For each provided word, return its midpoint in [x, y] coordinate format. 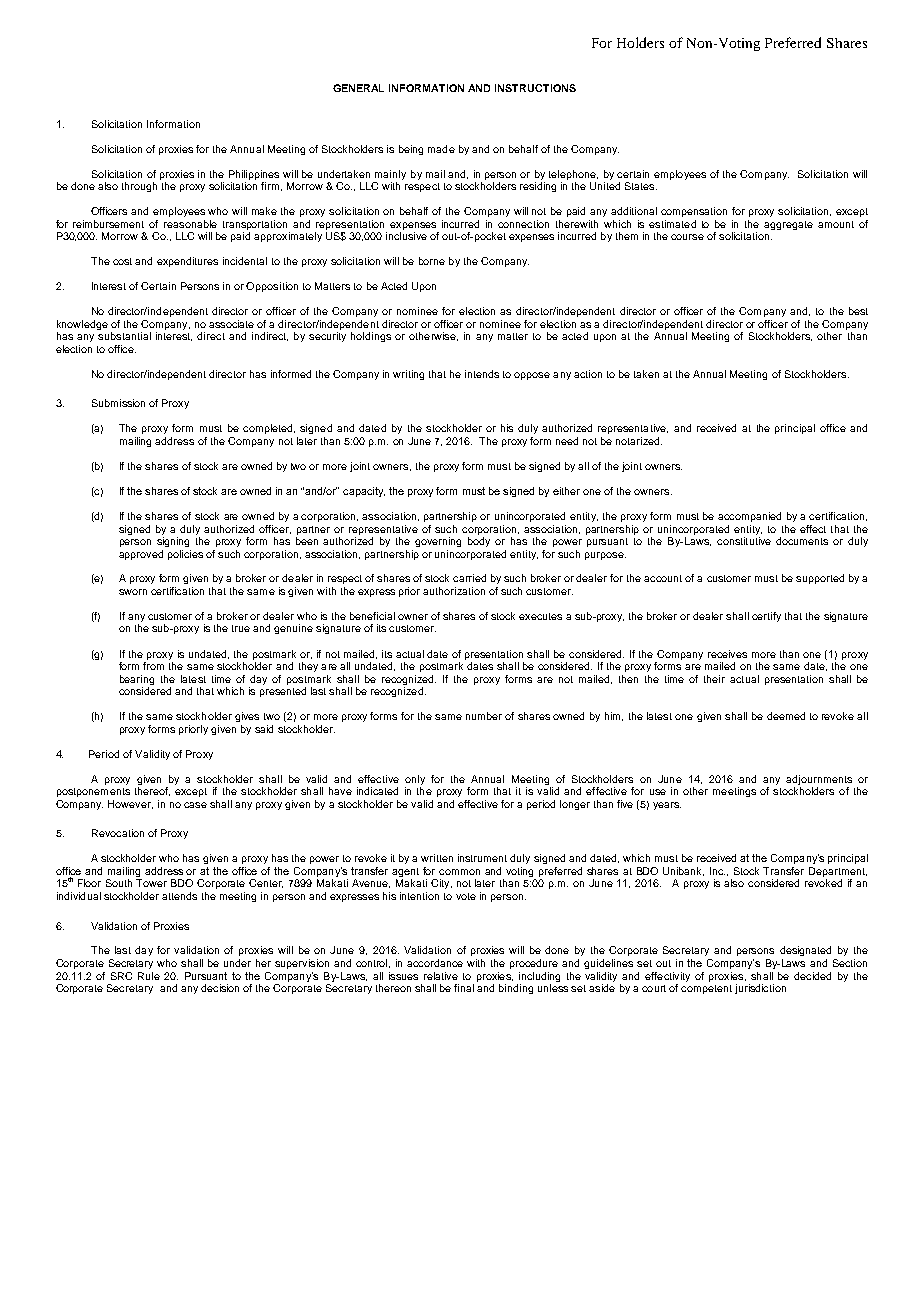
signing [173, 542]
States [641, 186]
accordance [435, 963]
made [441, 149]
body [479, 542]
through [139, 187]
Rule [149, 976]
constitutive [744, 541]
